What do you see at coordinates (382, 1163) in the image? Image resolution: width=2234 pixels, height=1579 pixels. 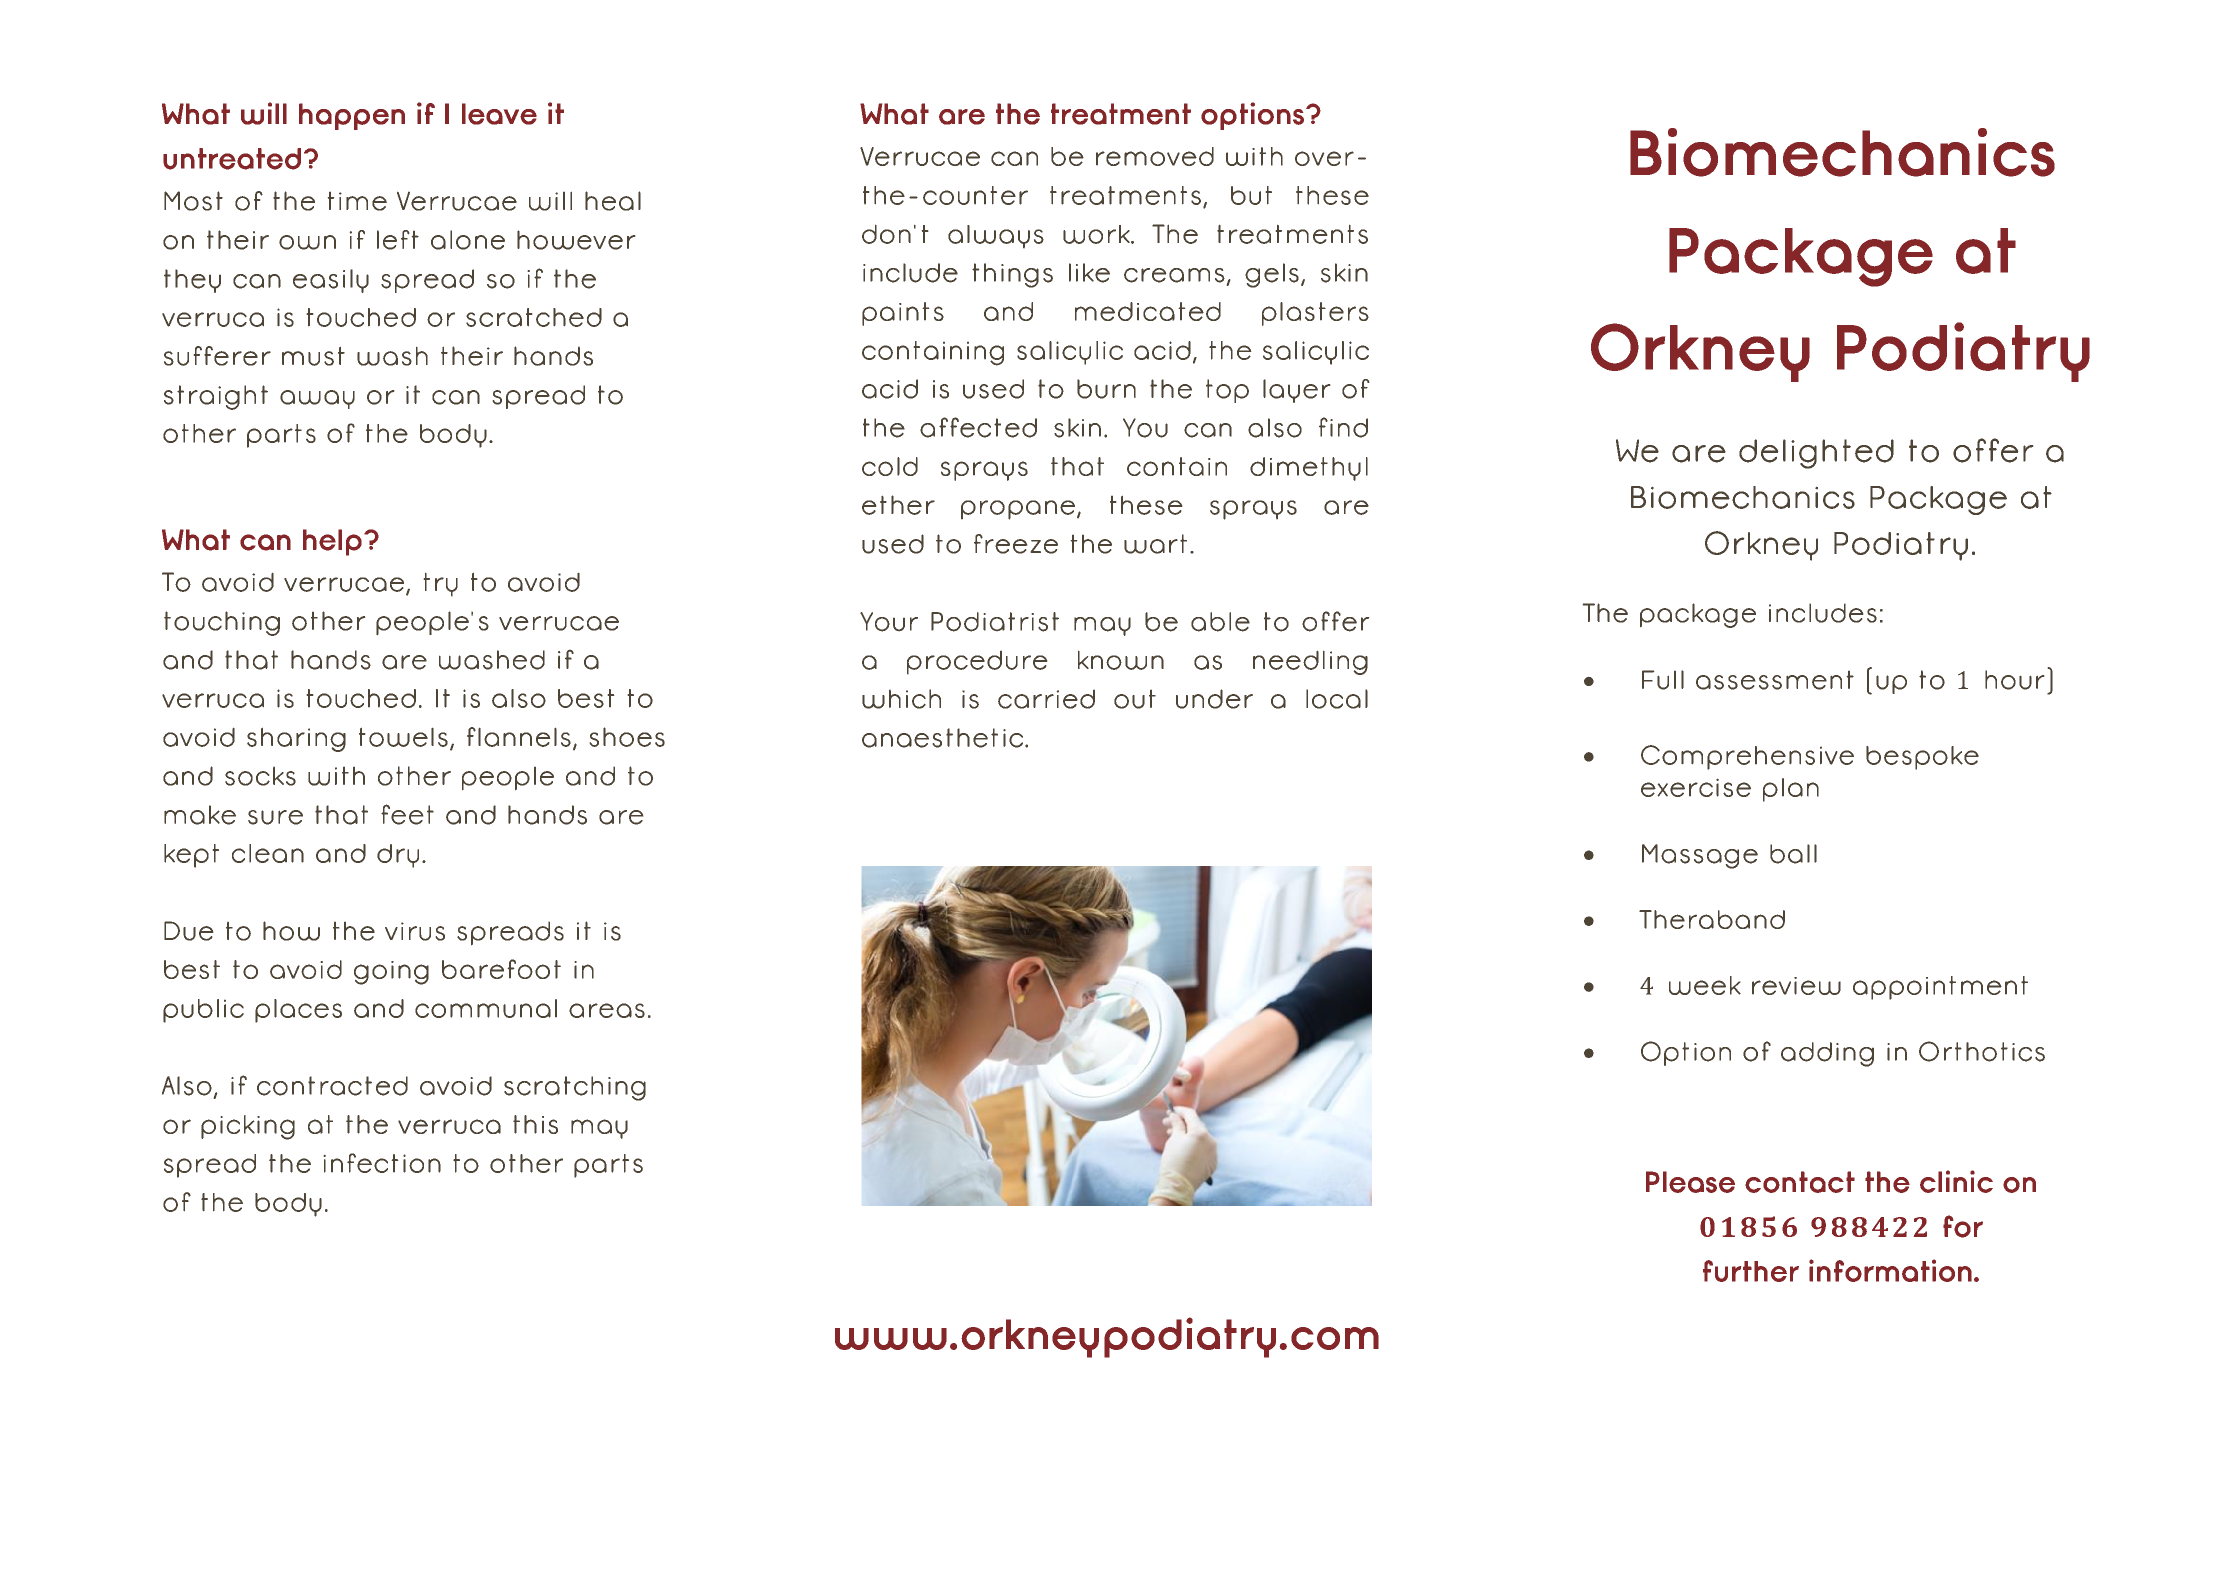 I see `infection` at bounding box center [382, 1163].
